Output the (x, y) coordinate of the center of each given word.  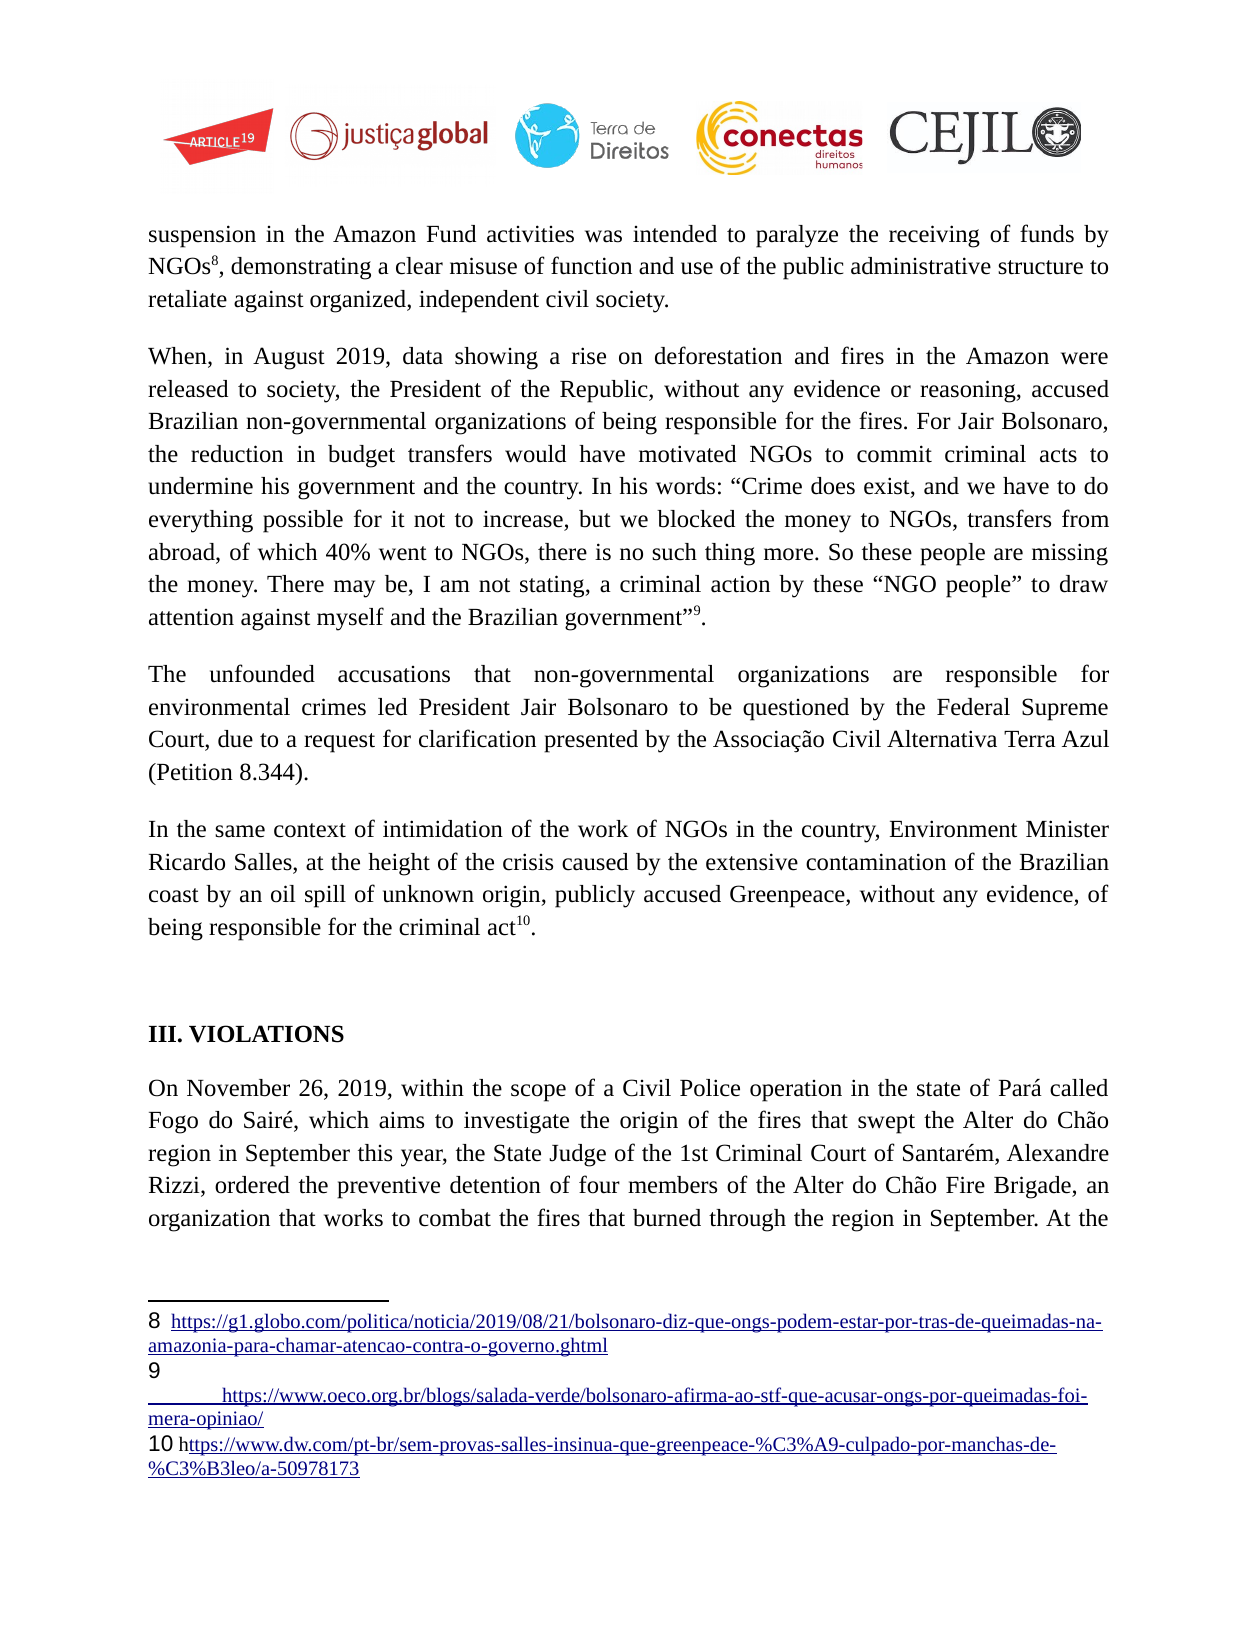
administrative (921, 266)
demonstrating (301, 268)
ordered (252, 1185)
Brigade (1033, 1187)
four (599, 1184)
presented (591, 741)
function (591, 265)
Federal (973, 707)
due (235, 739)
